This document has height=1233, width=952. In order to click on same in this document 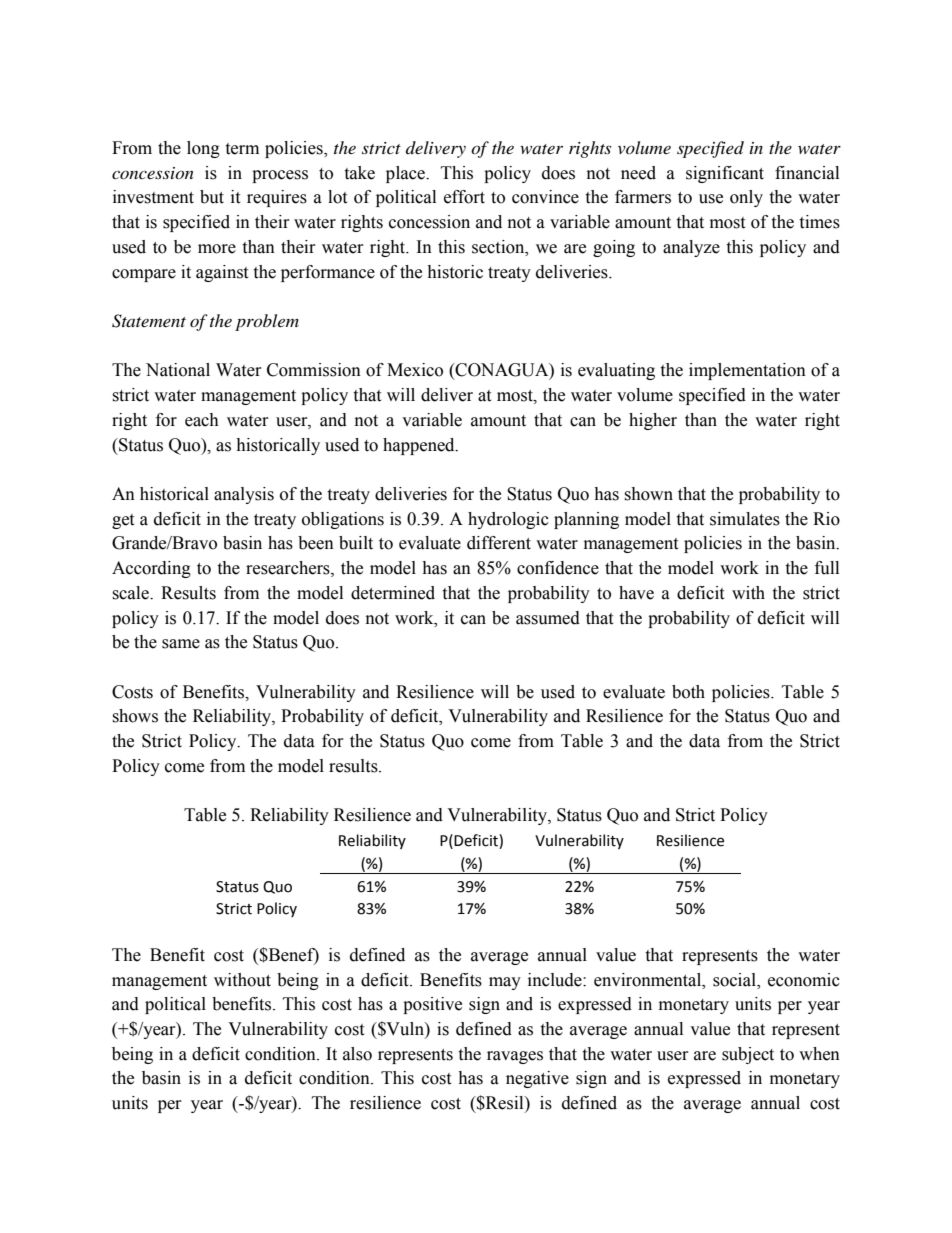, I will do `click(181, 644)`.
